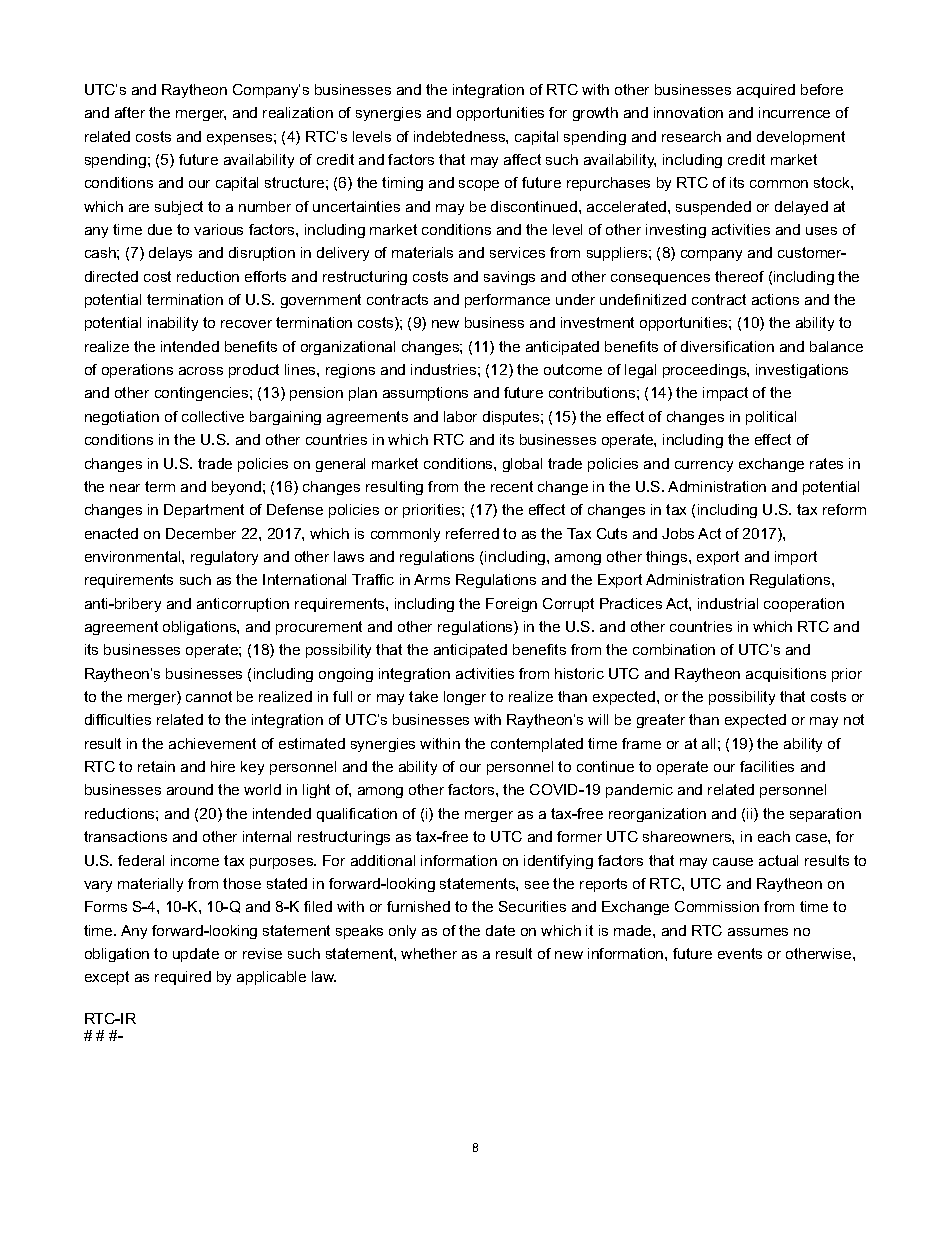  I want to click on after, so click(130, 112).
